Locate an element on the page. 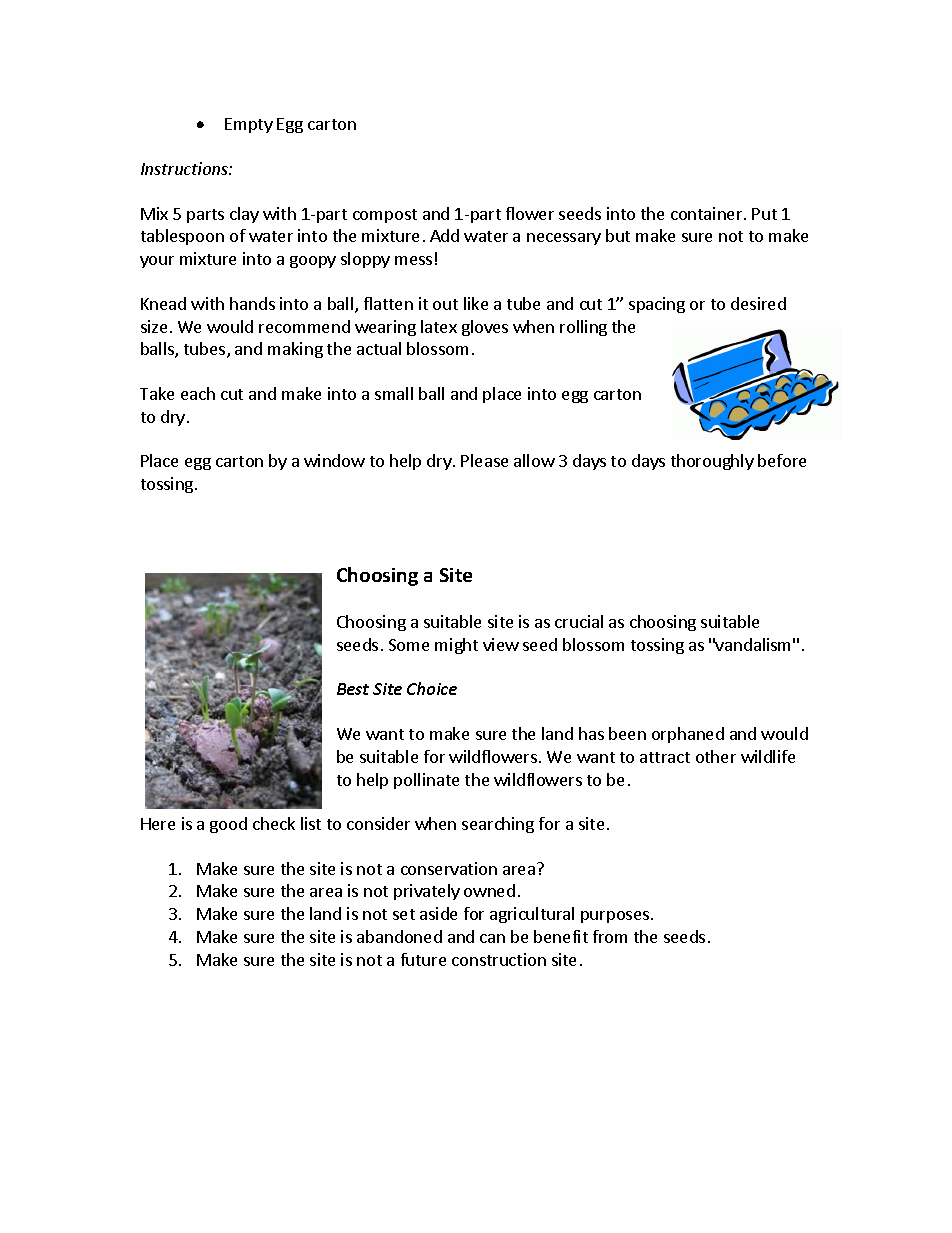  can is located at coordinates (492, 938).
